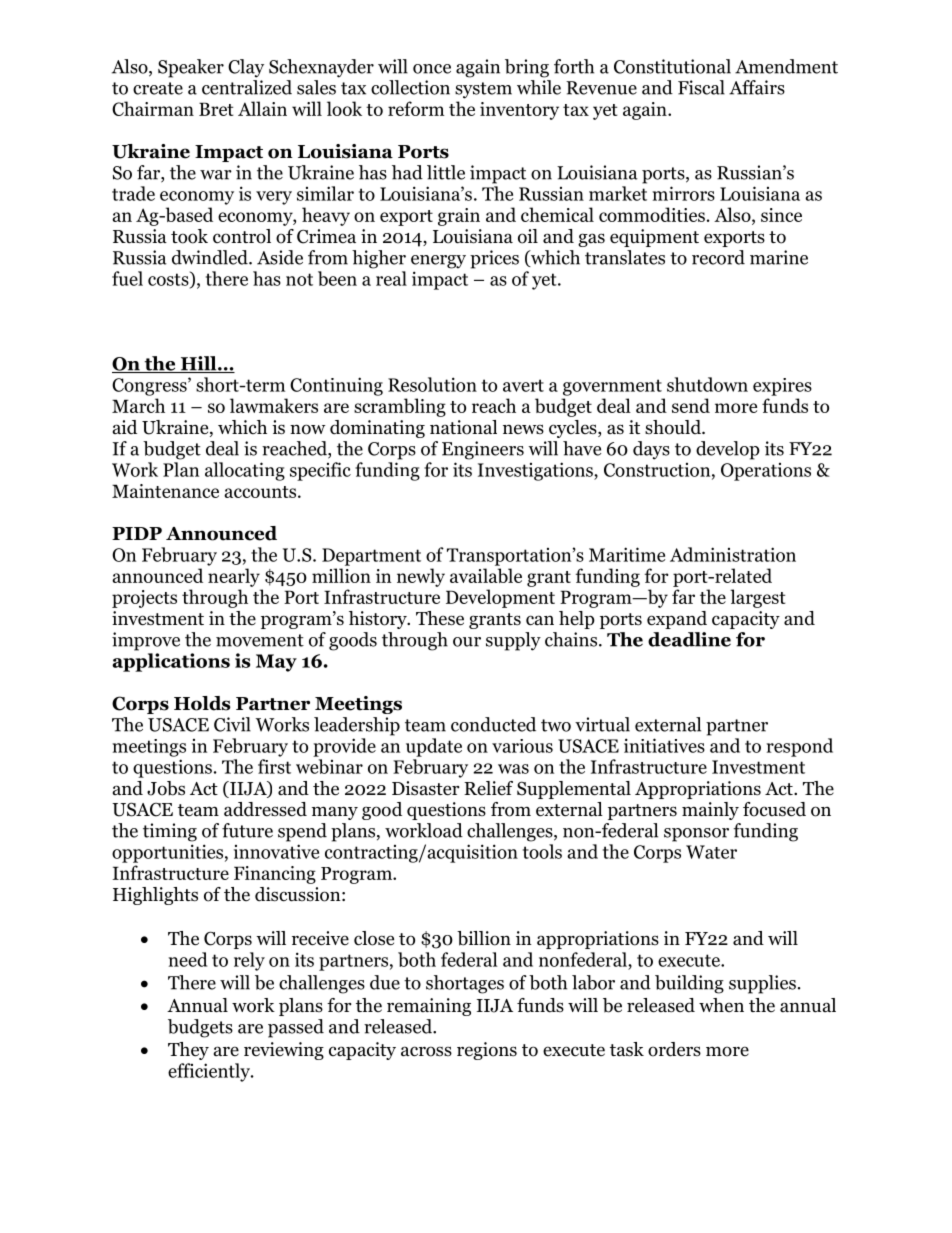 This screenshot has height=1233, width=952. I want to click on conducted, so click(493, 724).
